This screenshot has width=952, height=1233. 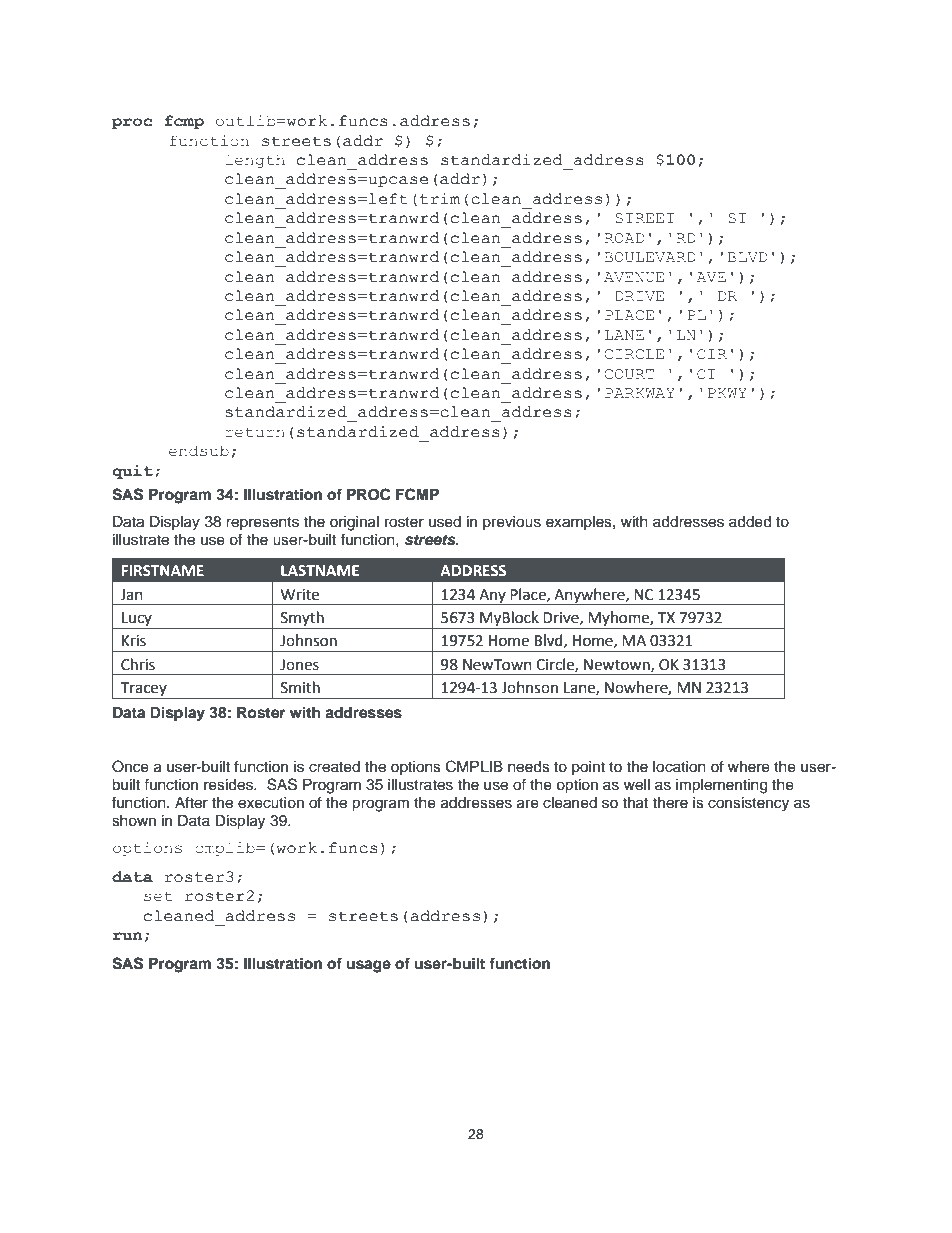 What do you see at coordinates (255, 161) in the screenshot?
I see `length` at bounding box center [255, 161].
